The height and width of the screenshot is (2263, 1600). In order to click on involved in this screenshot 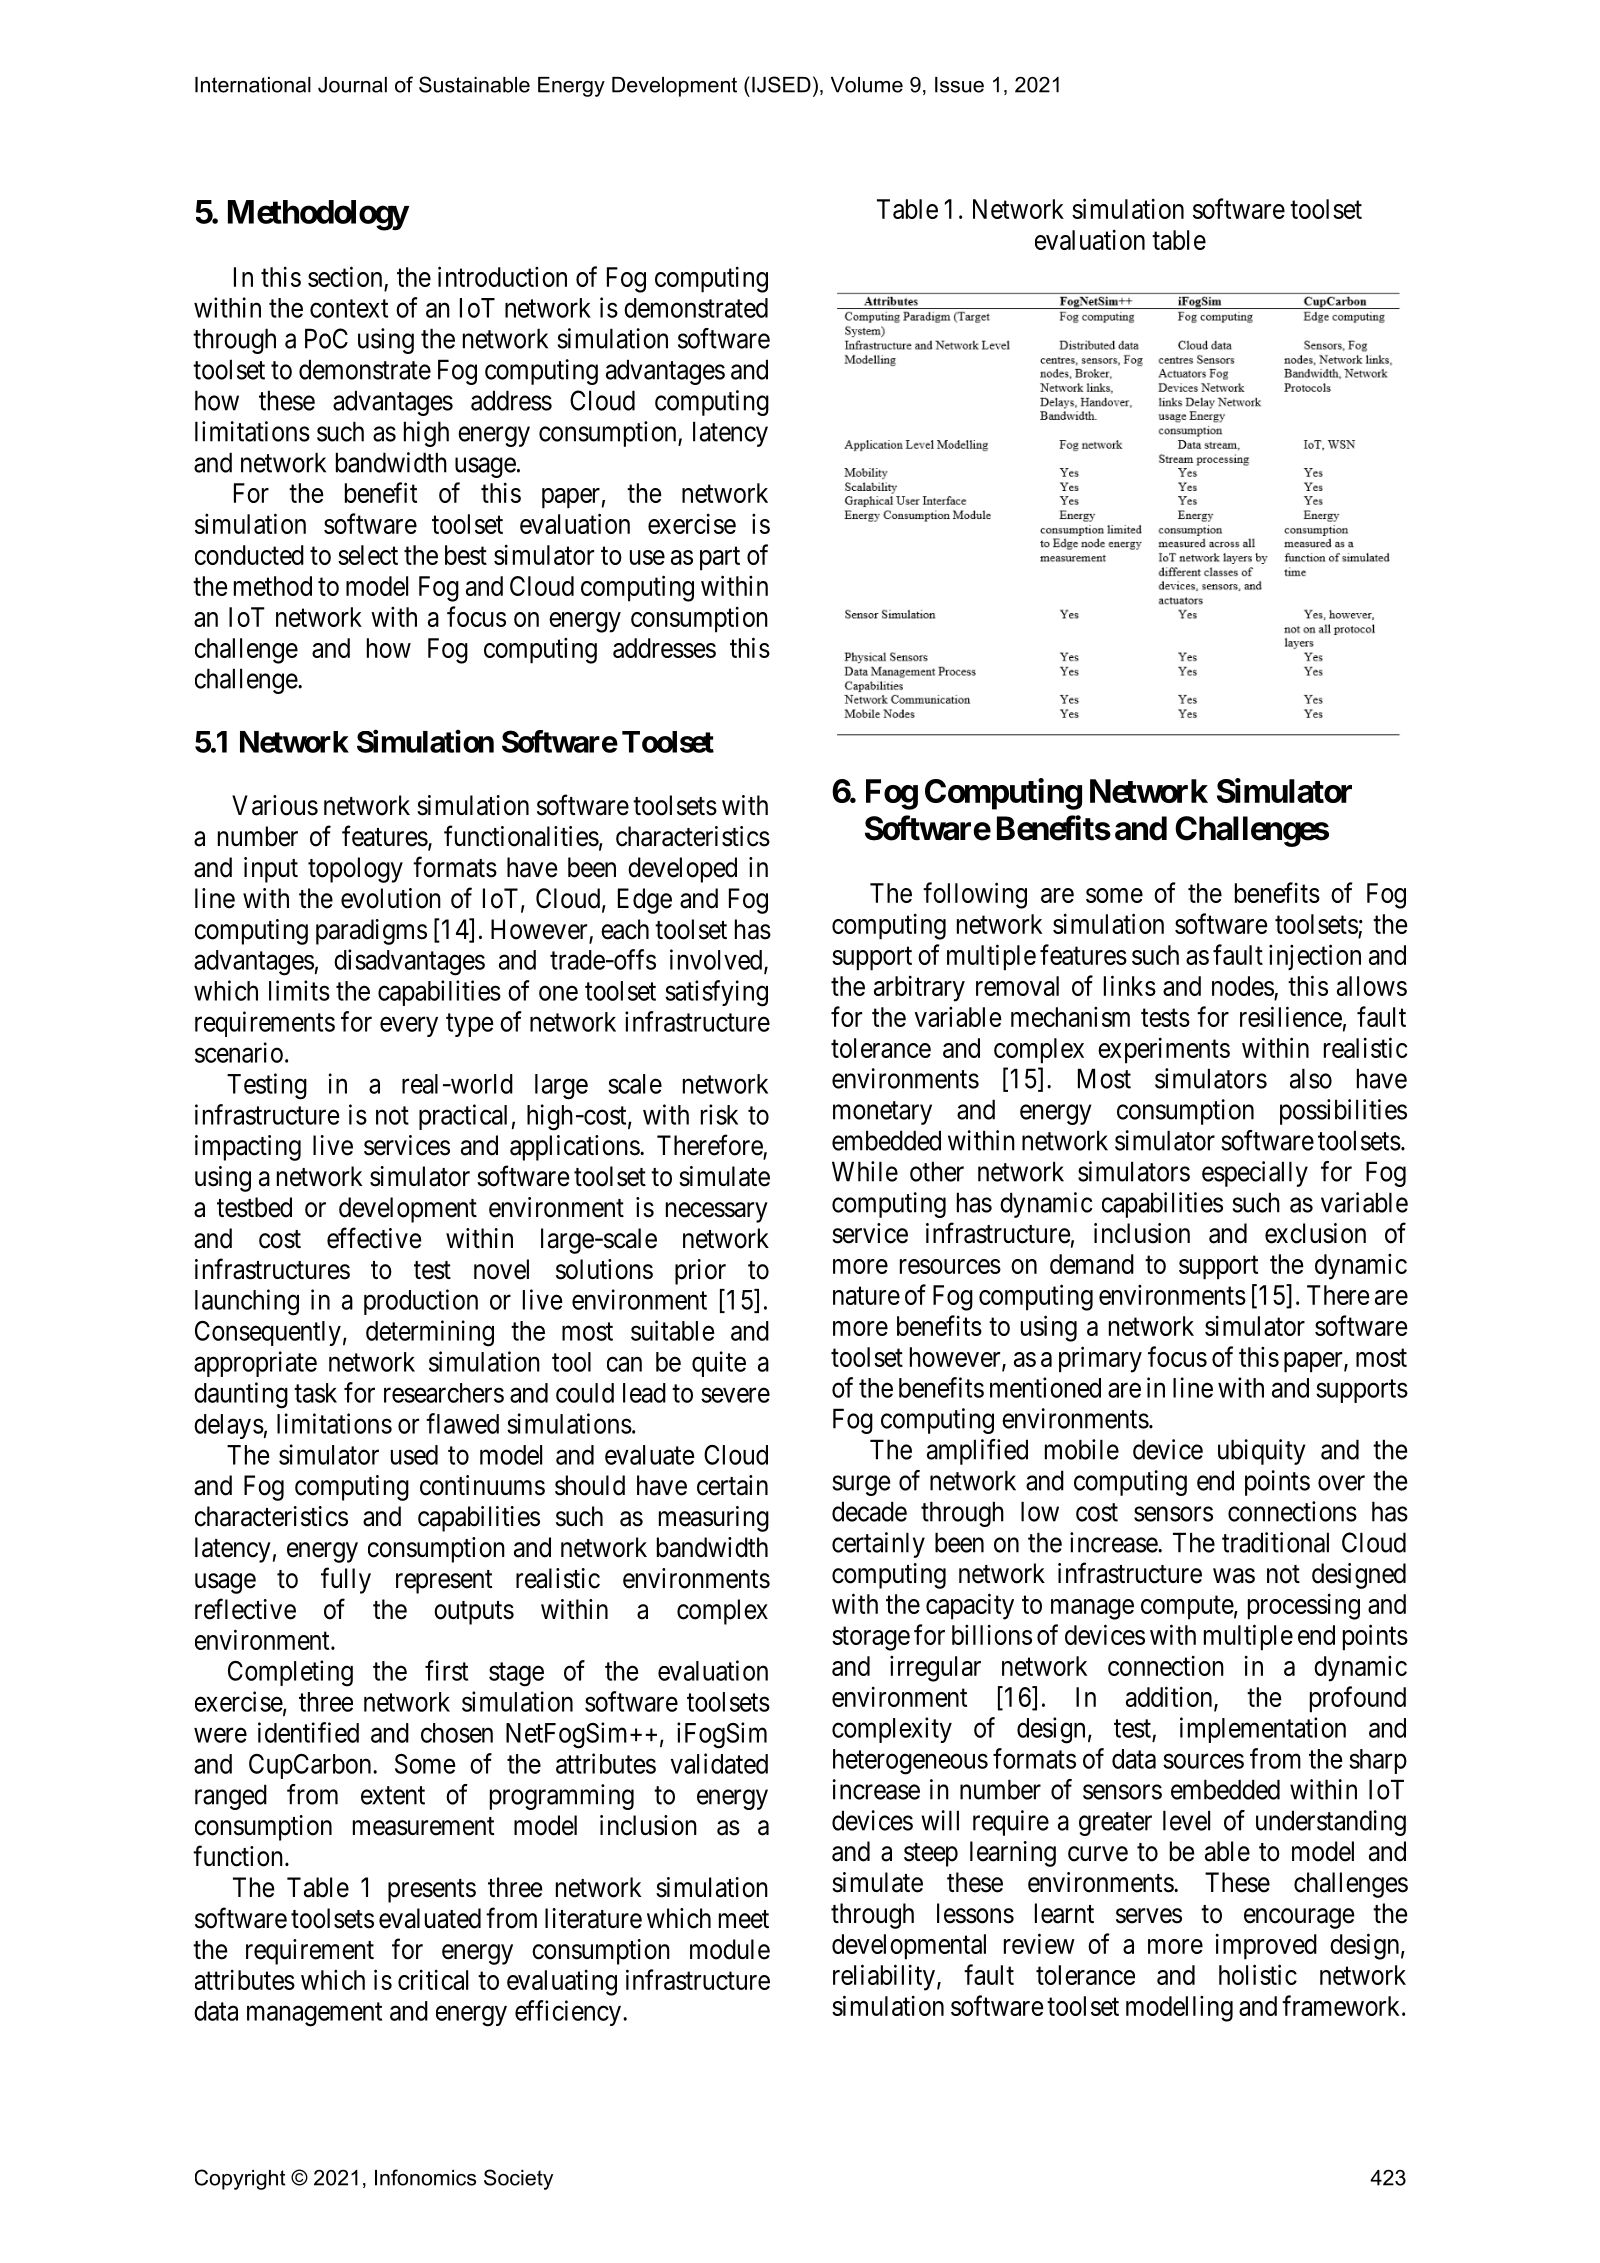, I will do `click(717, 960)`.
